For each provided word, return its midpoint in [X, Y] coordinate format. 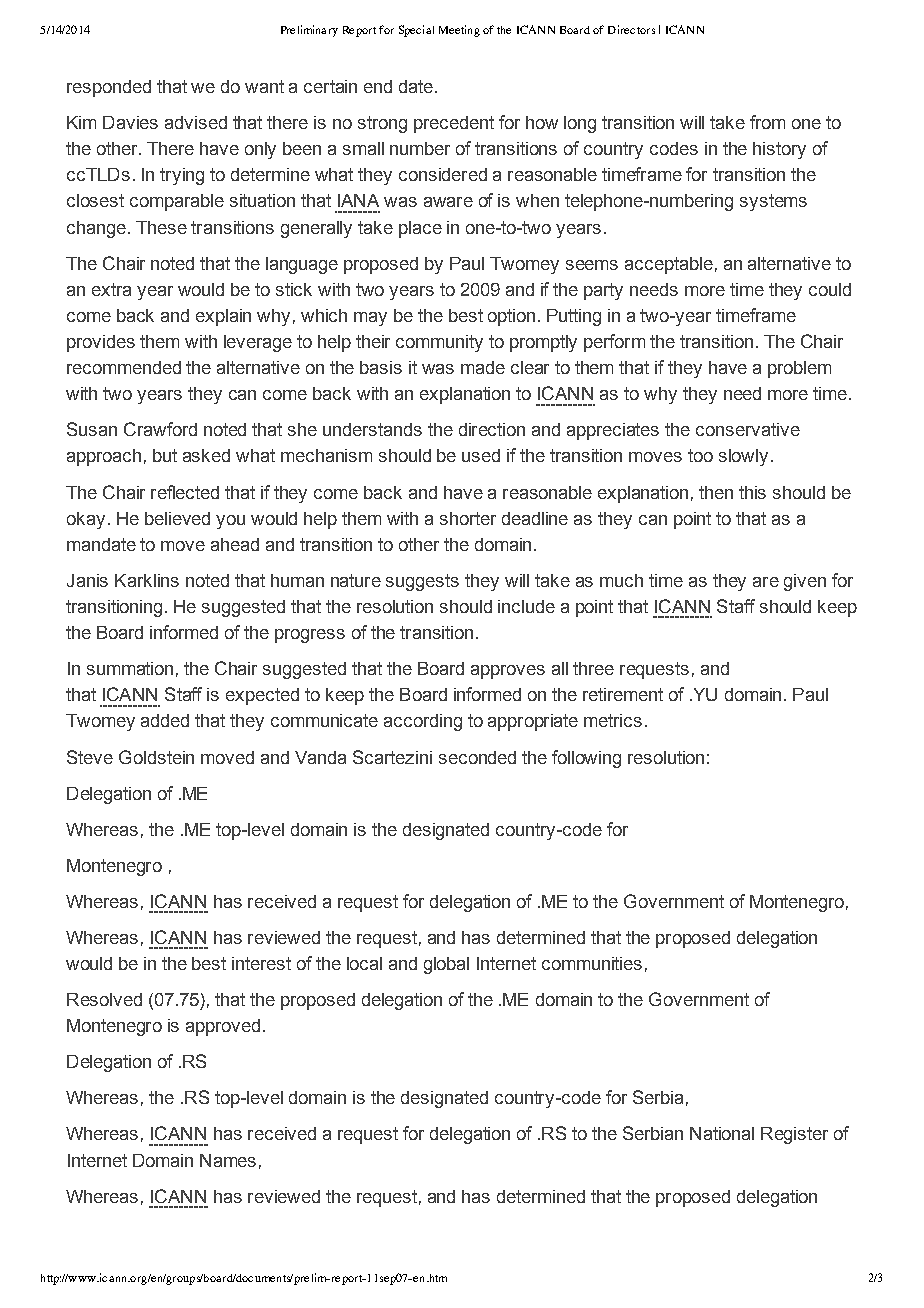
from [767, 122]
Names [228, 1160]
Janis [87, 580]
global [446, 965]
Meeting [459, 31]
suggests [422, 582]
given [805, 582]
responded [109, 88]
